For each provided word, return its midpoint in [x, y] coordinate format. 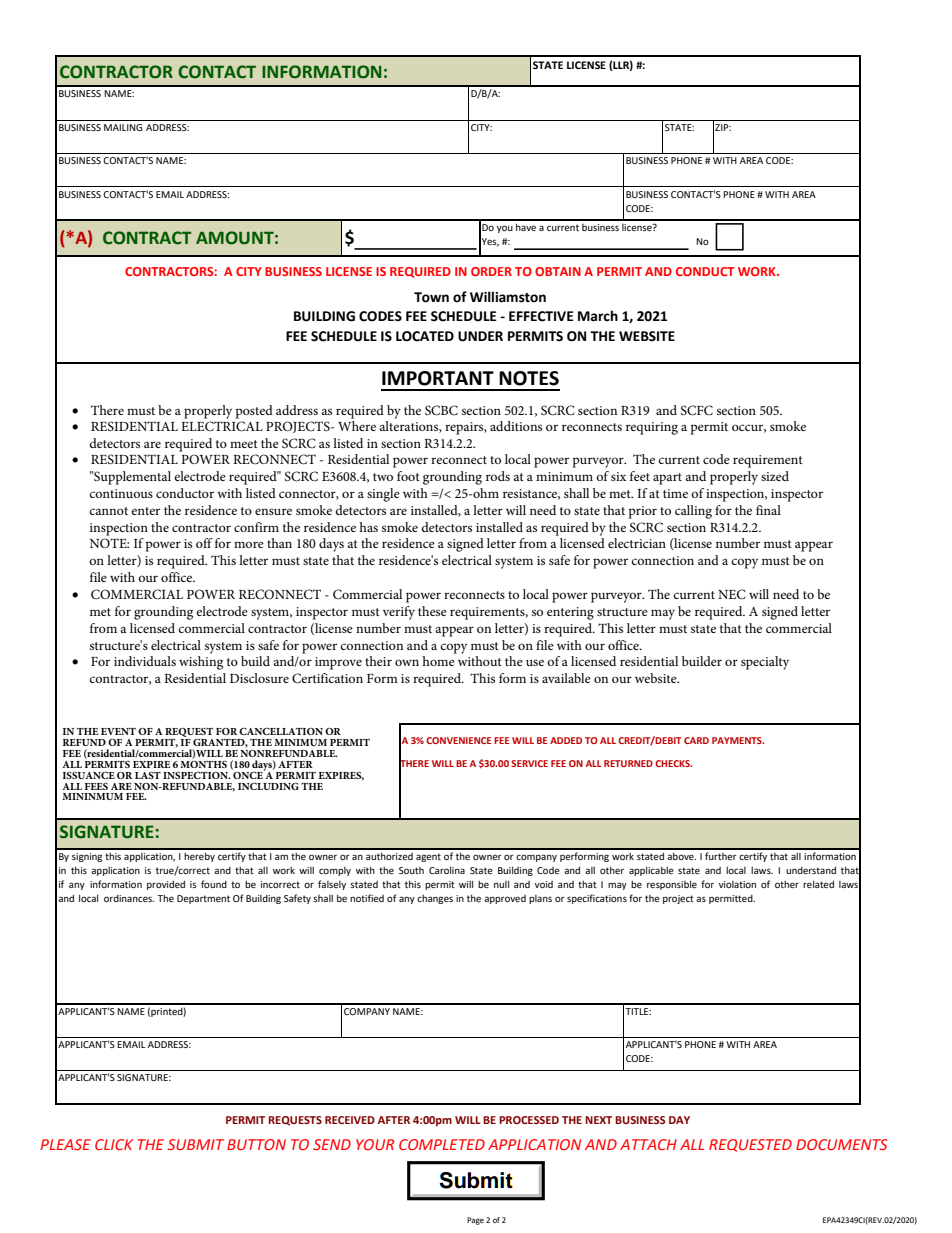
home [438, 661]
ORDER [491, 271]
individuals [145, 661]
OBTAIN [558, 271]
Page [475, 1221]
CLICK [114, 1144]
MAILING [123, 127]
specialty [765, 663]
